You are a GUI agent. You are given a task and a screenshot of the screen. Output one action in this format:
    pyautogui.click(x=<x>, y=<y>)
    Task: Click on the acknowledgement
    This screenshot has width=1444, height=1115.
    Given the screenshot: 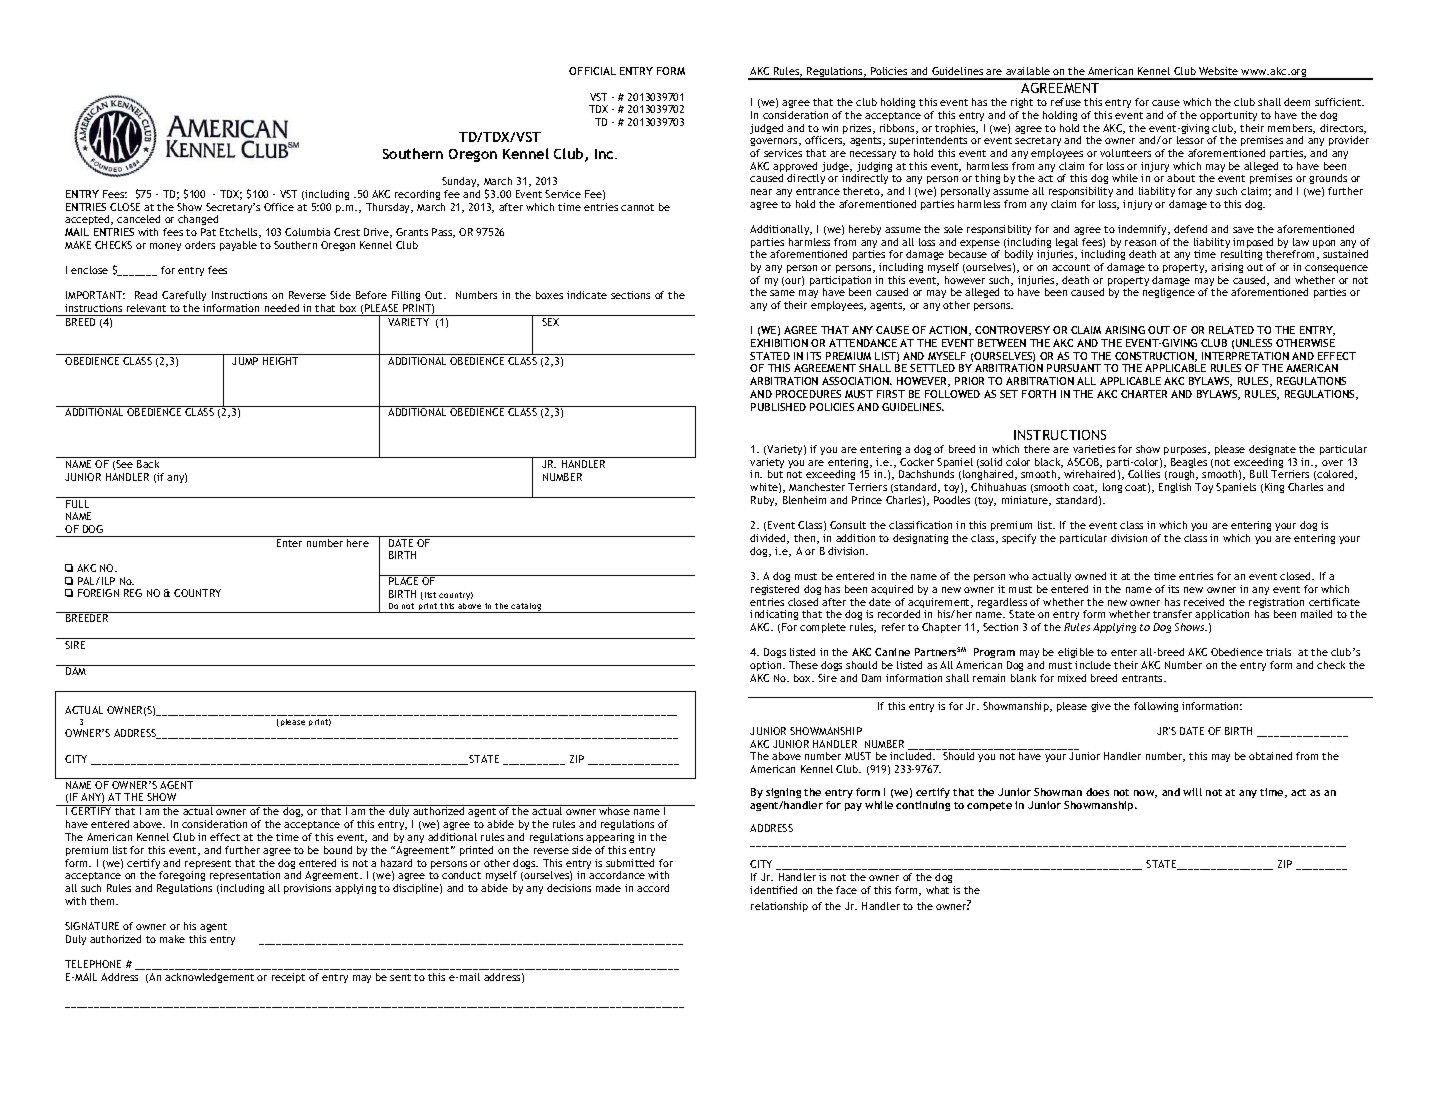 What is the action you would take?
    pyautogui.click(x=209, y=978)
